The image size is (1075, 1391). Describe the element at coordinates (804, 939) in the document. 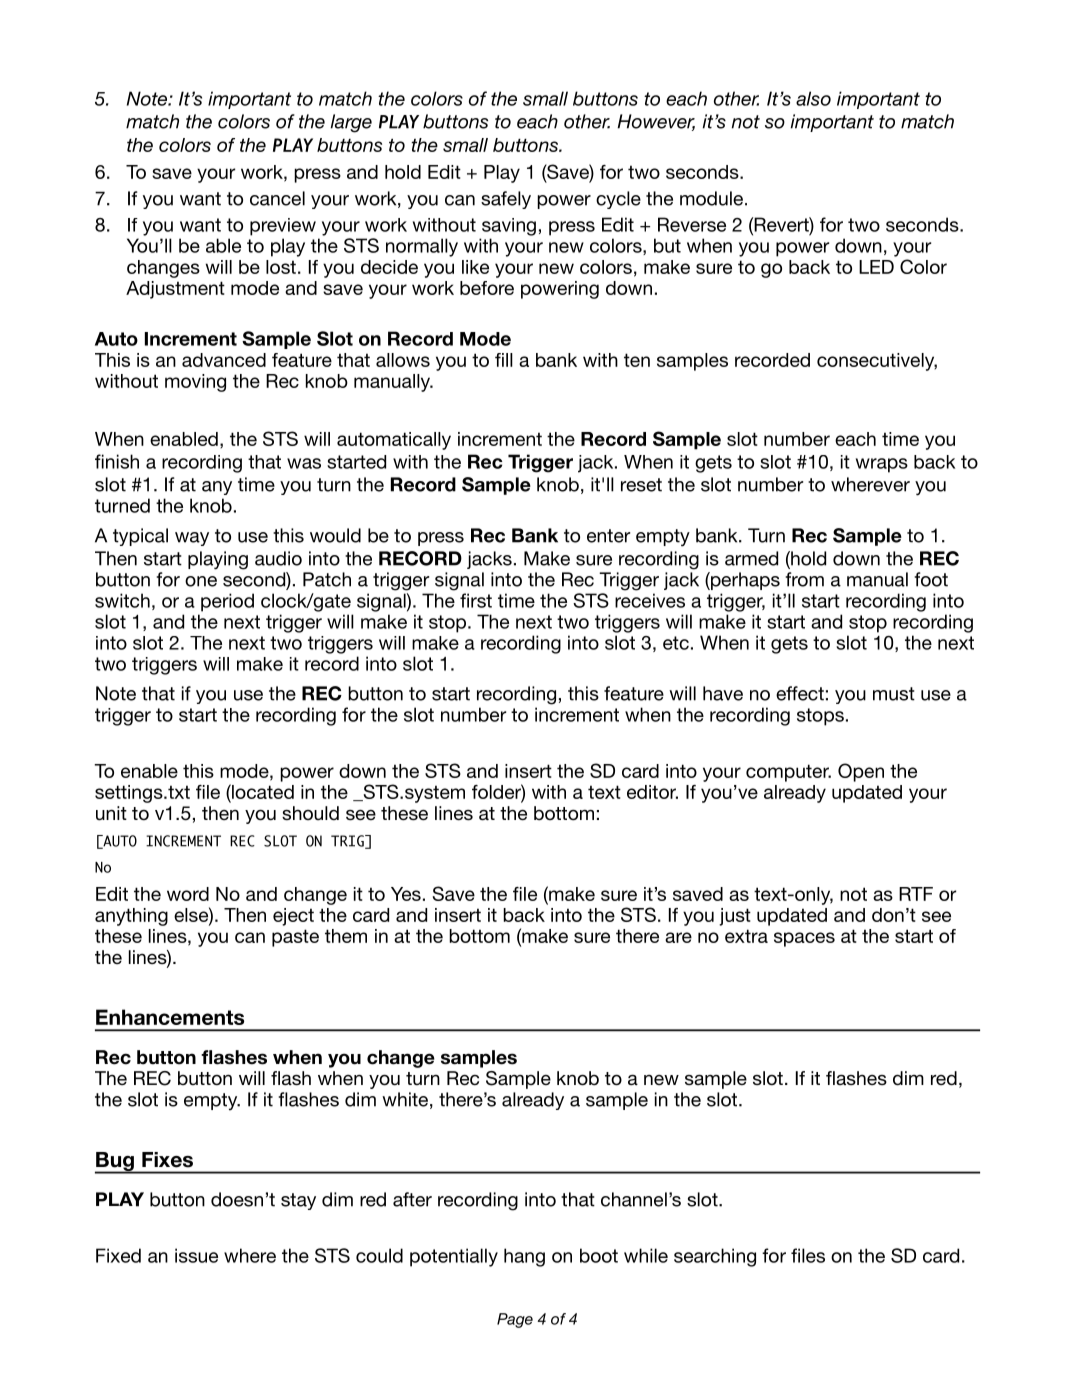

I see `spaces` at that location.
